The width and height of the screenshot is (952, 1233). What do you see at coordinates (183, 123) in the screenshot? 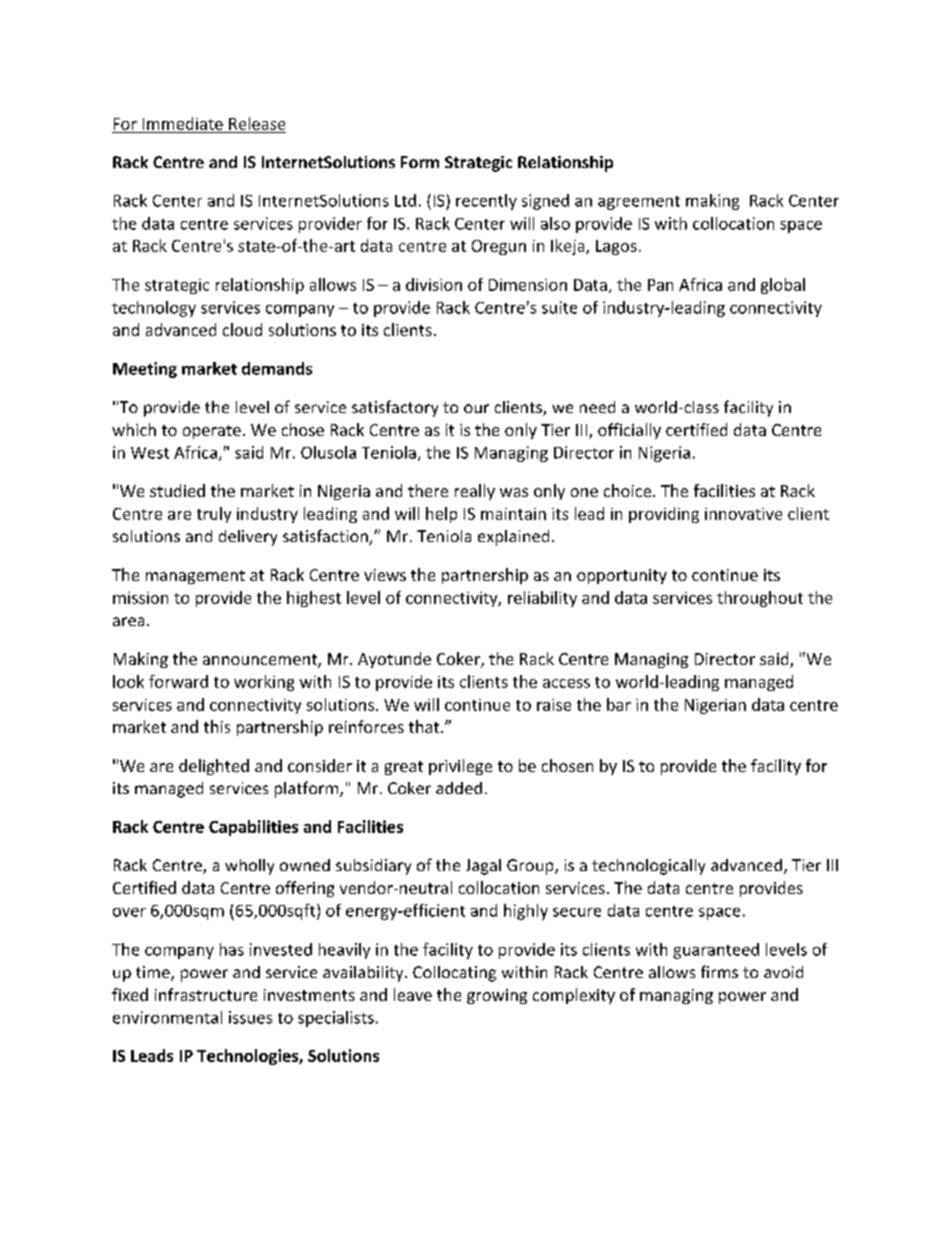
I see `Immediate` at bounding box center [183, 123].
